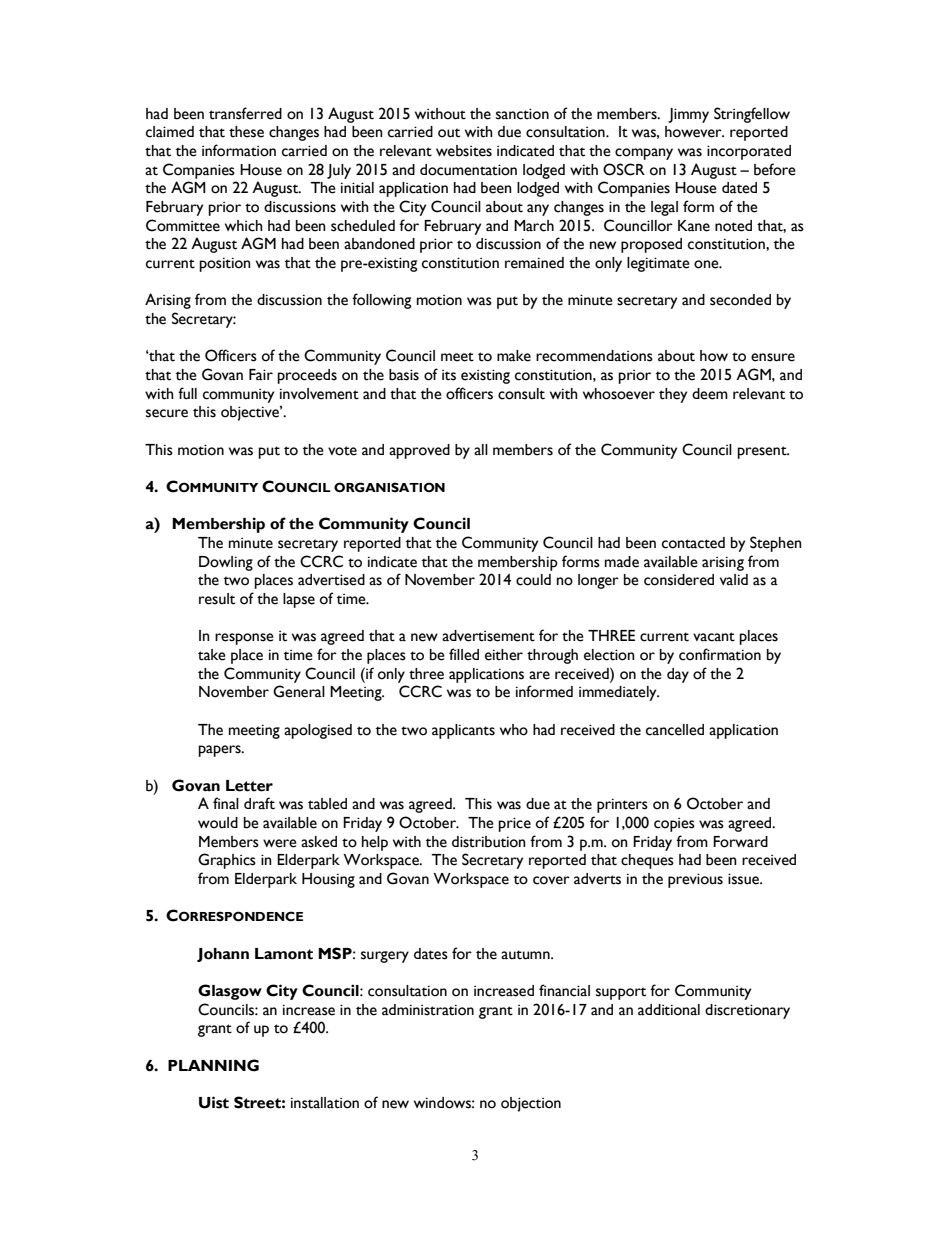 The width and height of the document is (952, 1233). Describe the element at coordinates (675, 730) in the document. I see `cancelled` at that location.
